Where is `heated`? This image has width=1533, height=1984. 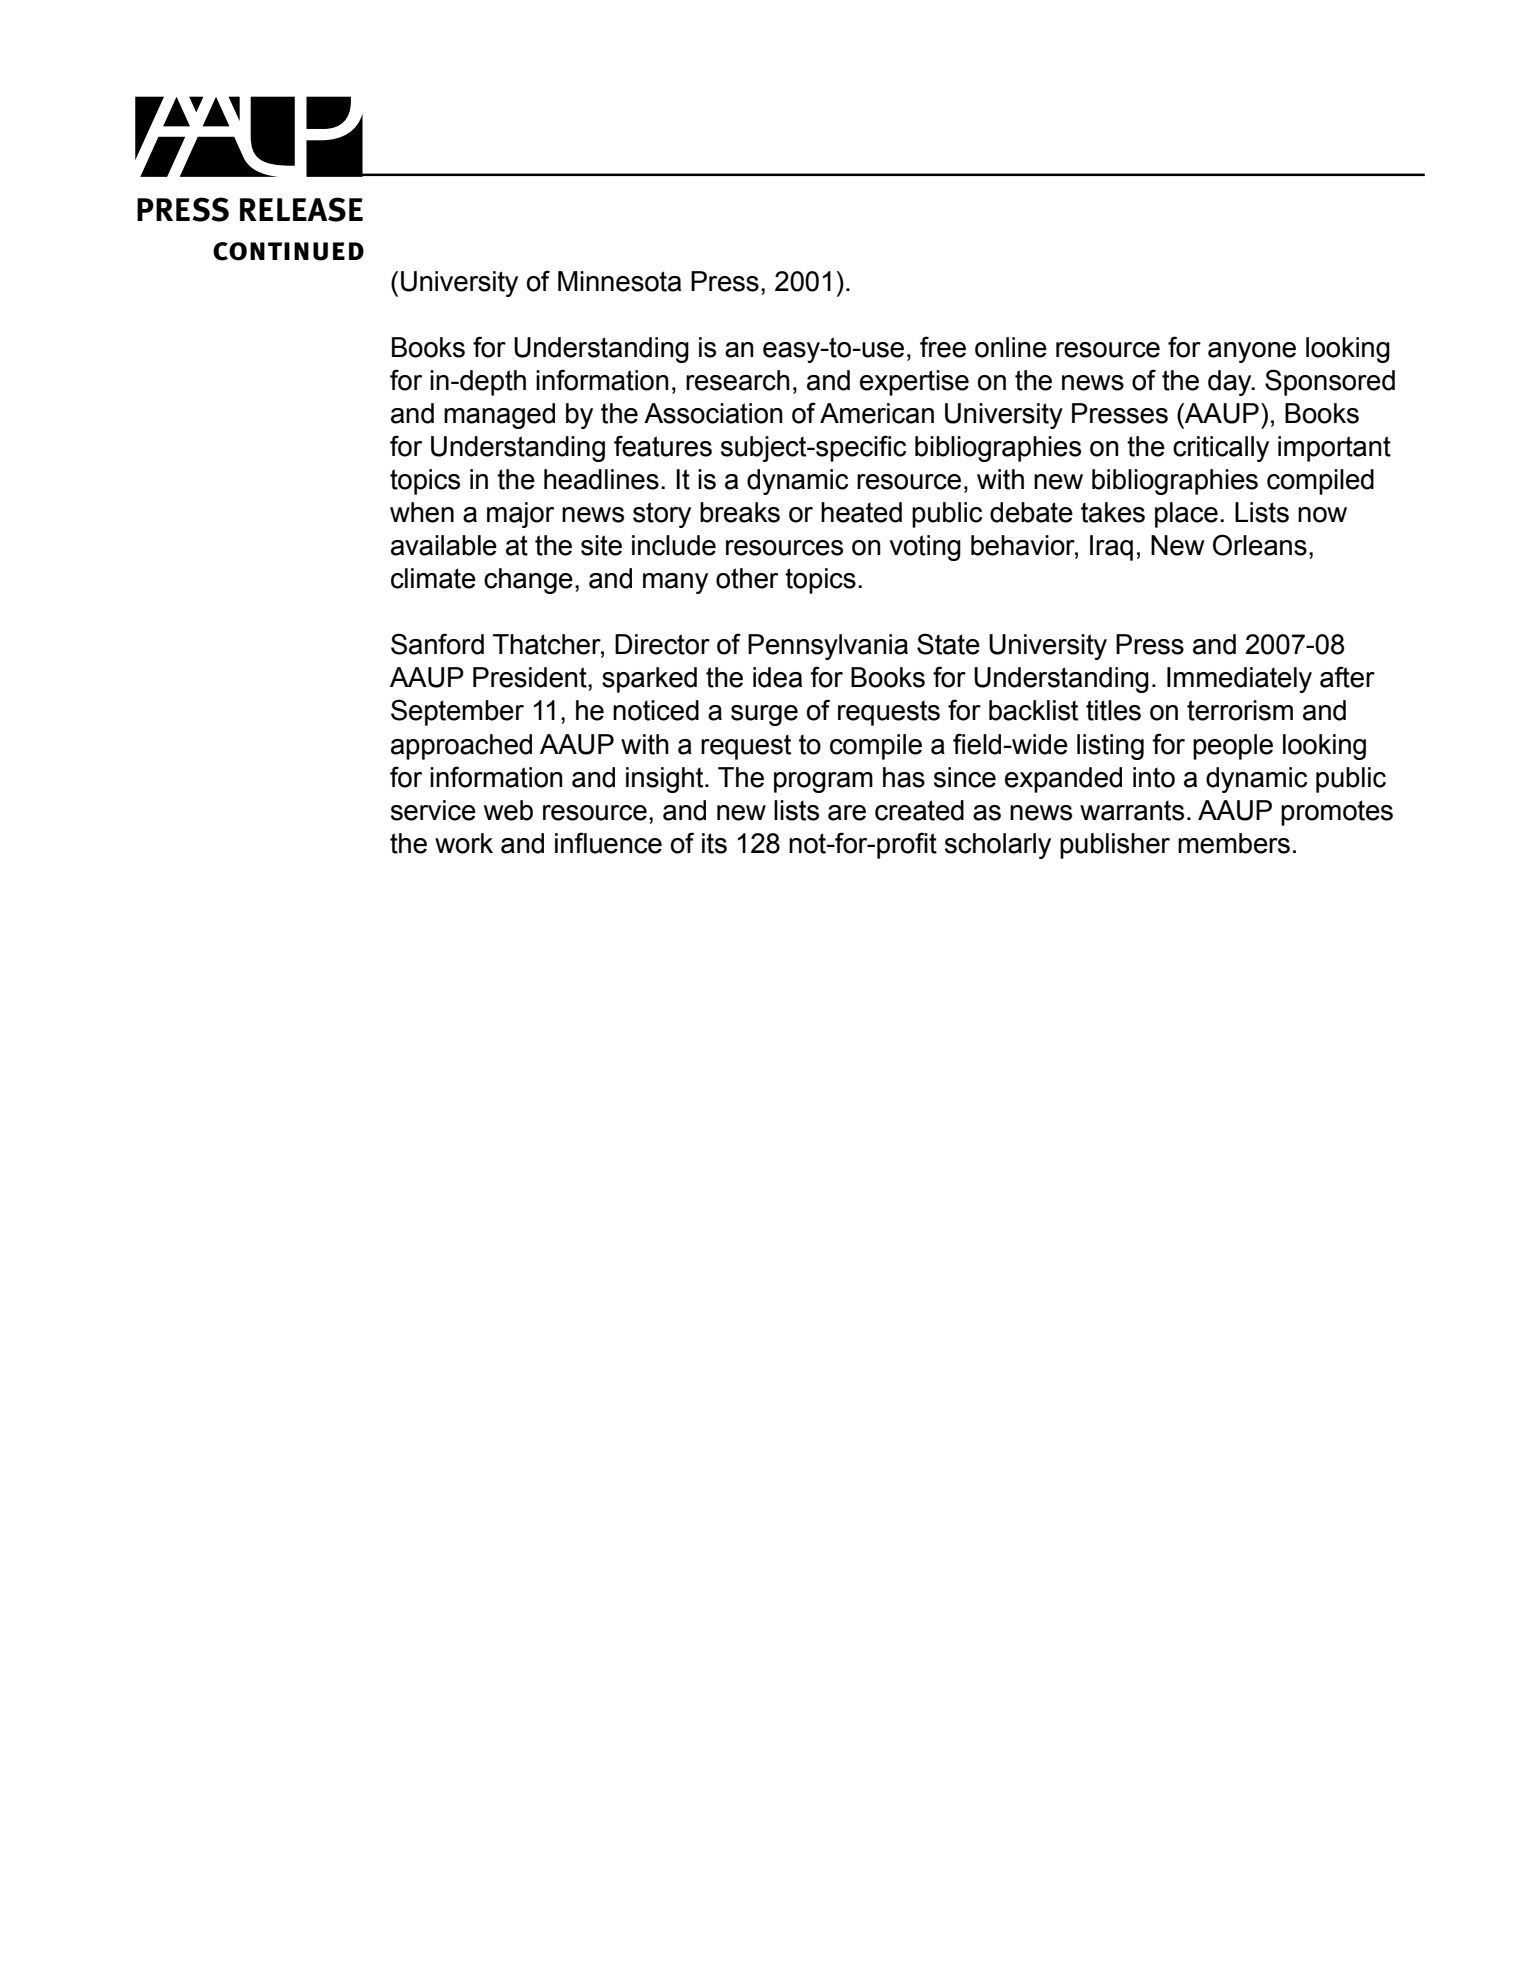 heated is located at coordinates (861, 512).
